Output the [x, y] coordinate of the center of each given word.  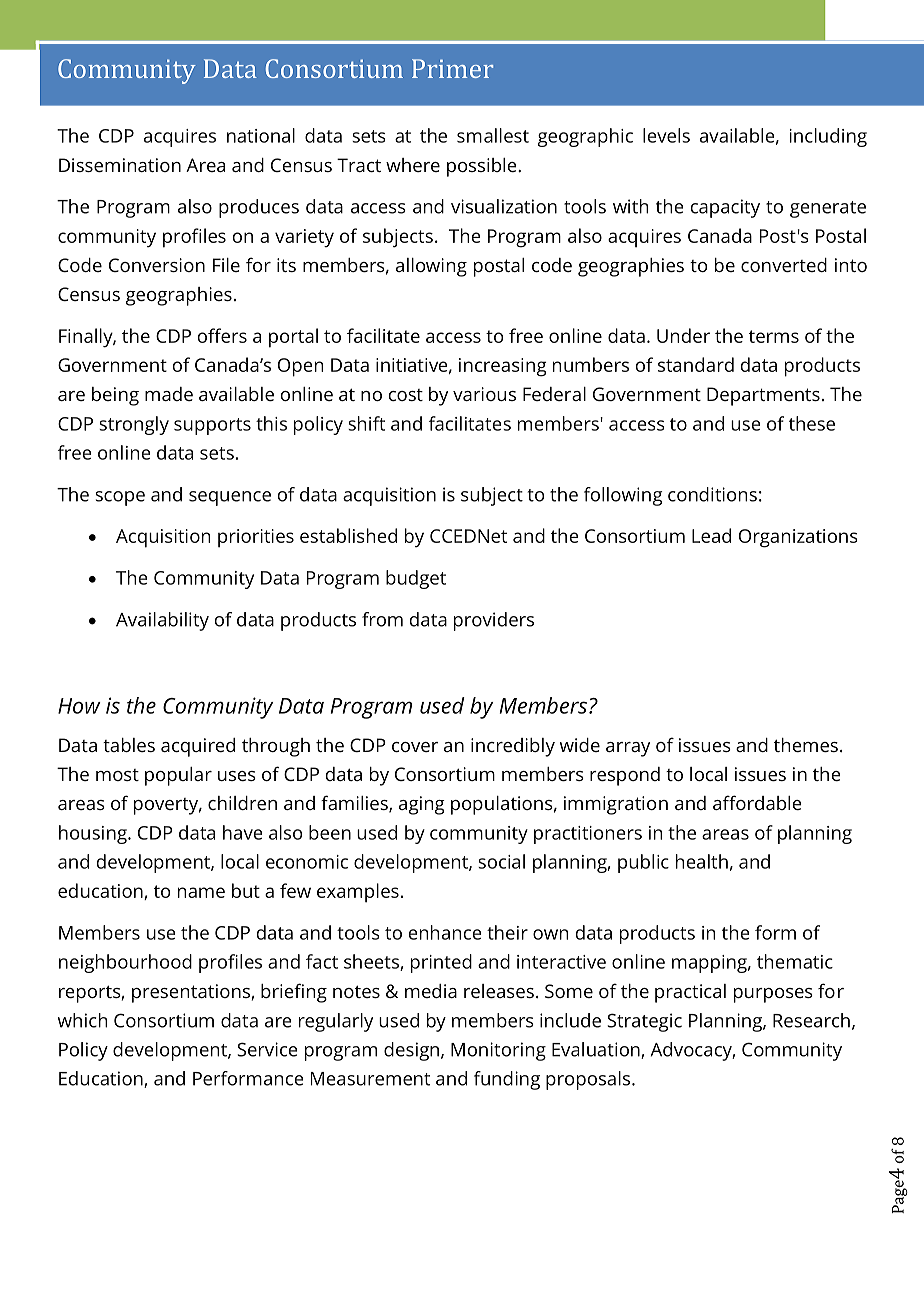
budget [416, 579]
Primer [452, 68]
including [828, 137]
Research [811, 1020]
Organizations [798, 538]
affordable [757, 802]
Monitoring [498, 1051]
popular [178, 776]
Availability [162, 621]
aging [422, 805]
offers [222, 335]
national [261, 135]
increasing [503, 367]
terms [774, 336]
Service [267, 1049]
